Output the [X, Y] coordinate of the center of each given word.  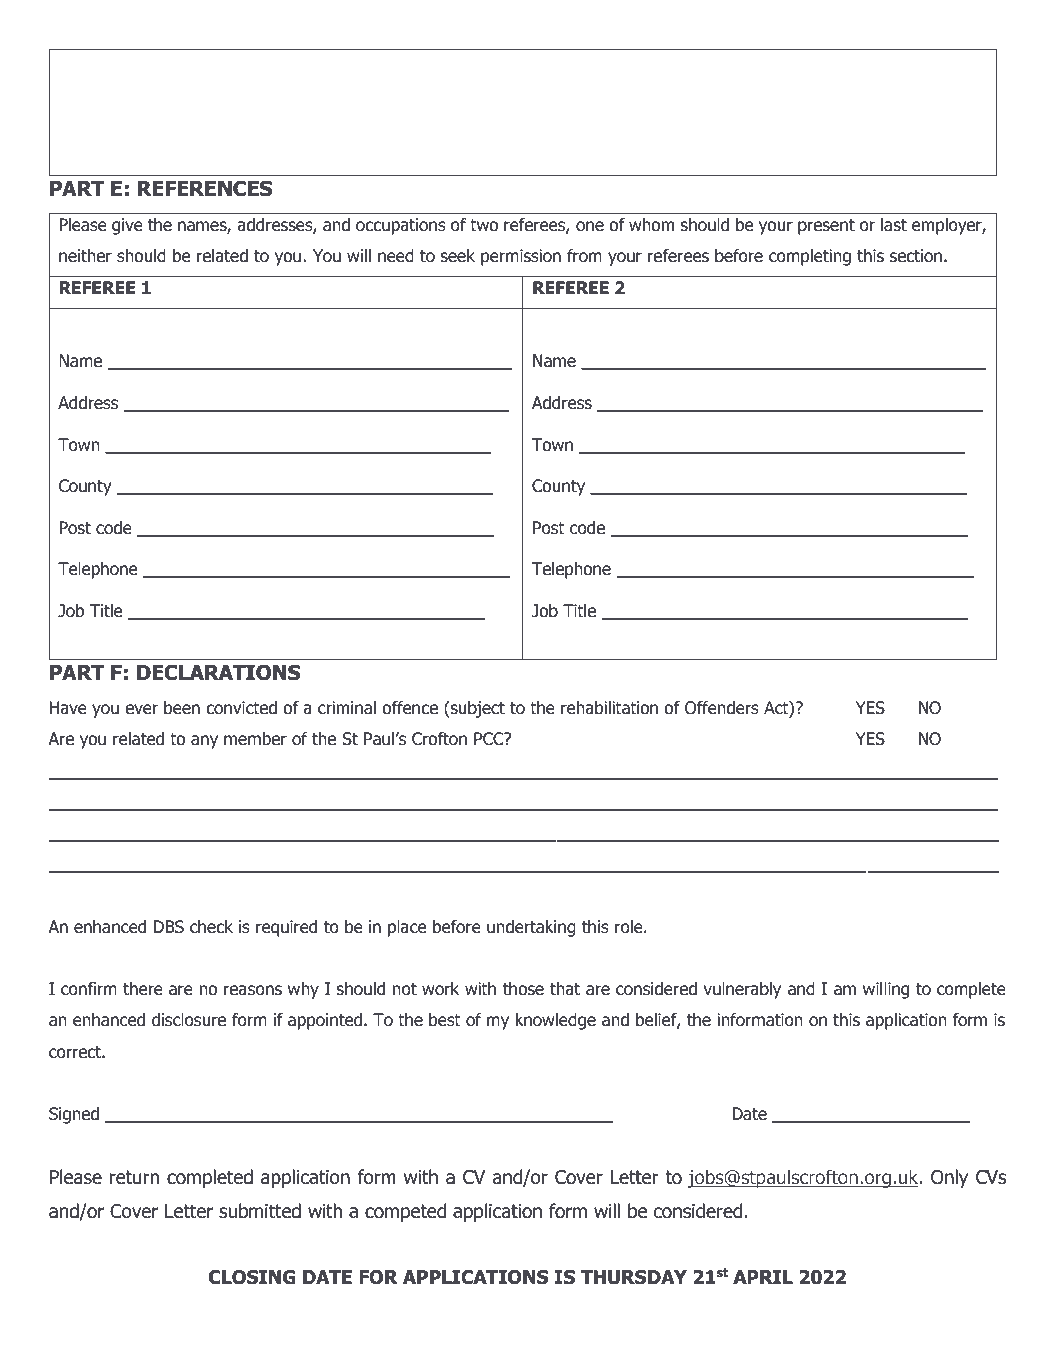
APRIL [763, 1277]
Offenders [722, 708]
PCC [490, 739]
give [127, 226]
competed [405, 1212]
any [204, 742]
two [484, 225]
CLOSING [252, 1277]
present [826, 227]
